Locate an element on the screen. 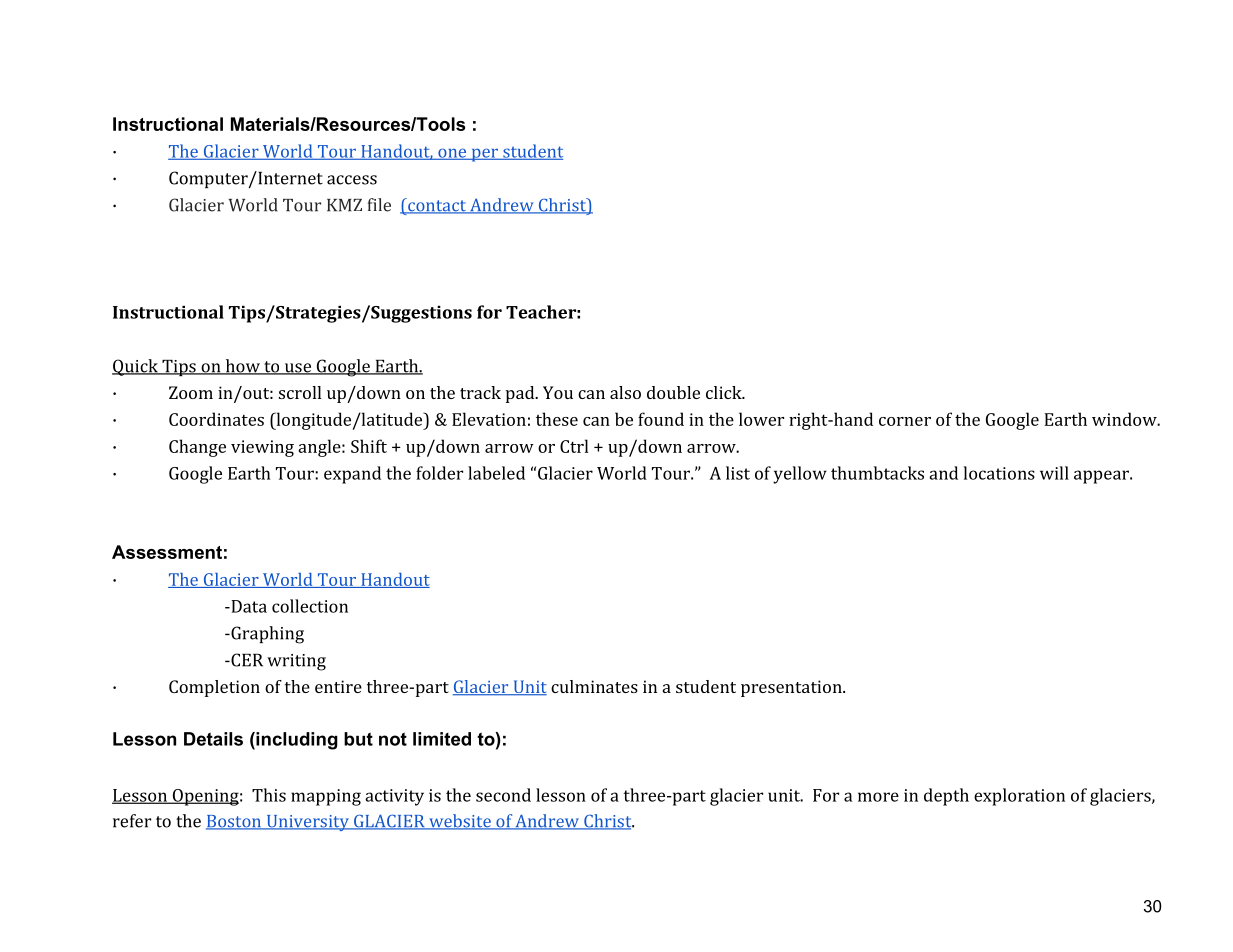 This screenshot has height=952, width=1233. labeled is located at coordinates (496, 473).
